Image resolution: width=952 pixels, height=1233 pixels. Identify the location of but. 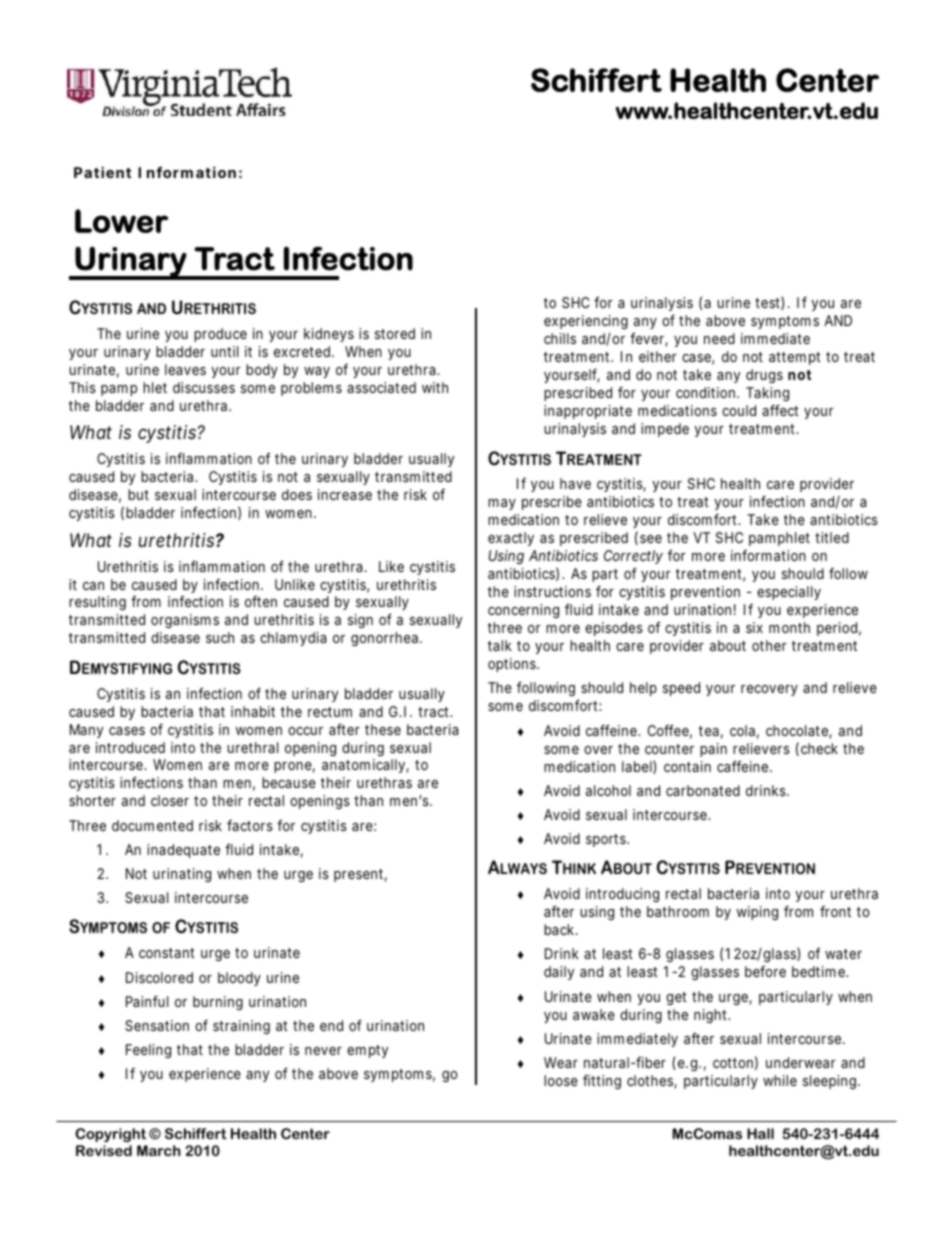
(138, 494).
